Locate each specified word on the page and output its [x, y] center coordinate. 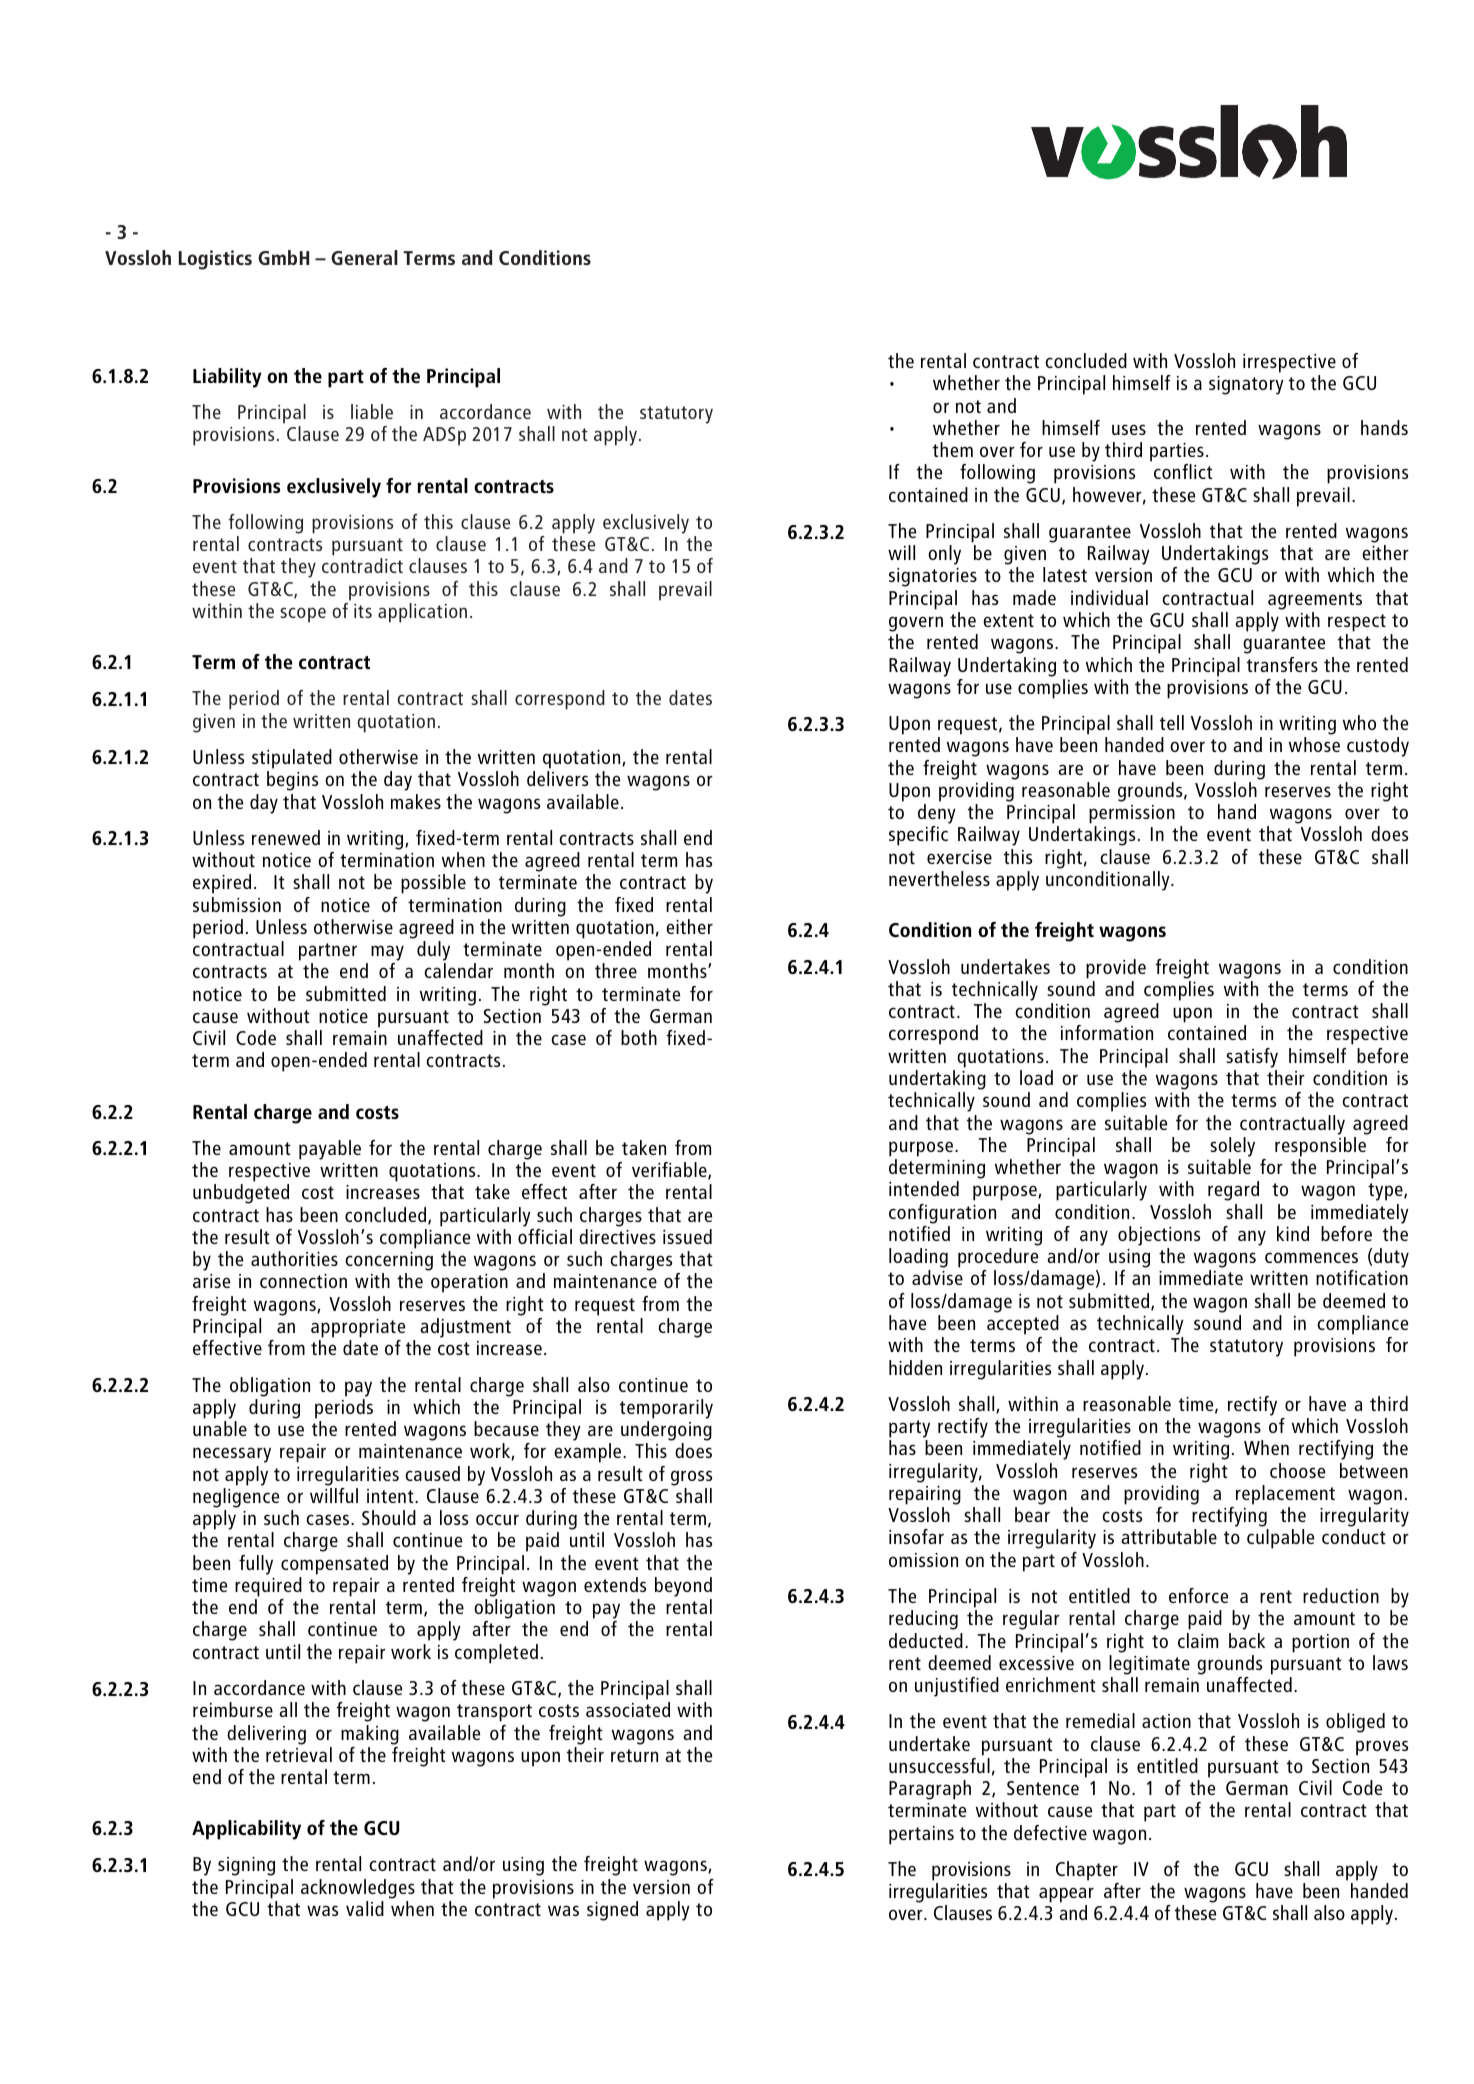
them [953, 449]
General [364, 257]
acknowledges [358, 1889]
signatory [1246, 385]
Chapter [1087, 1871]
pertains [921, 1835]
